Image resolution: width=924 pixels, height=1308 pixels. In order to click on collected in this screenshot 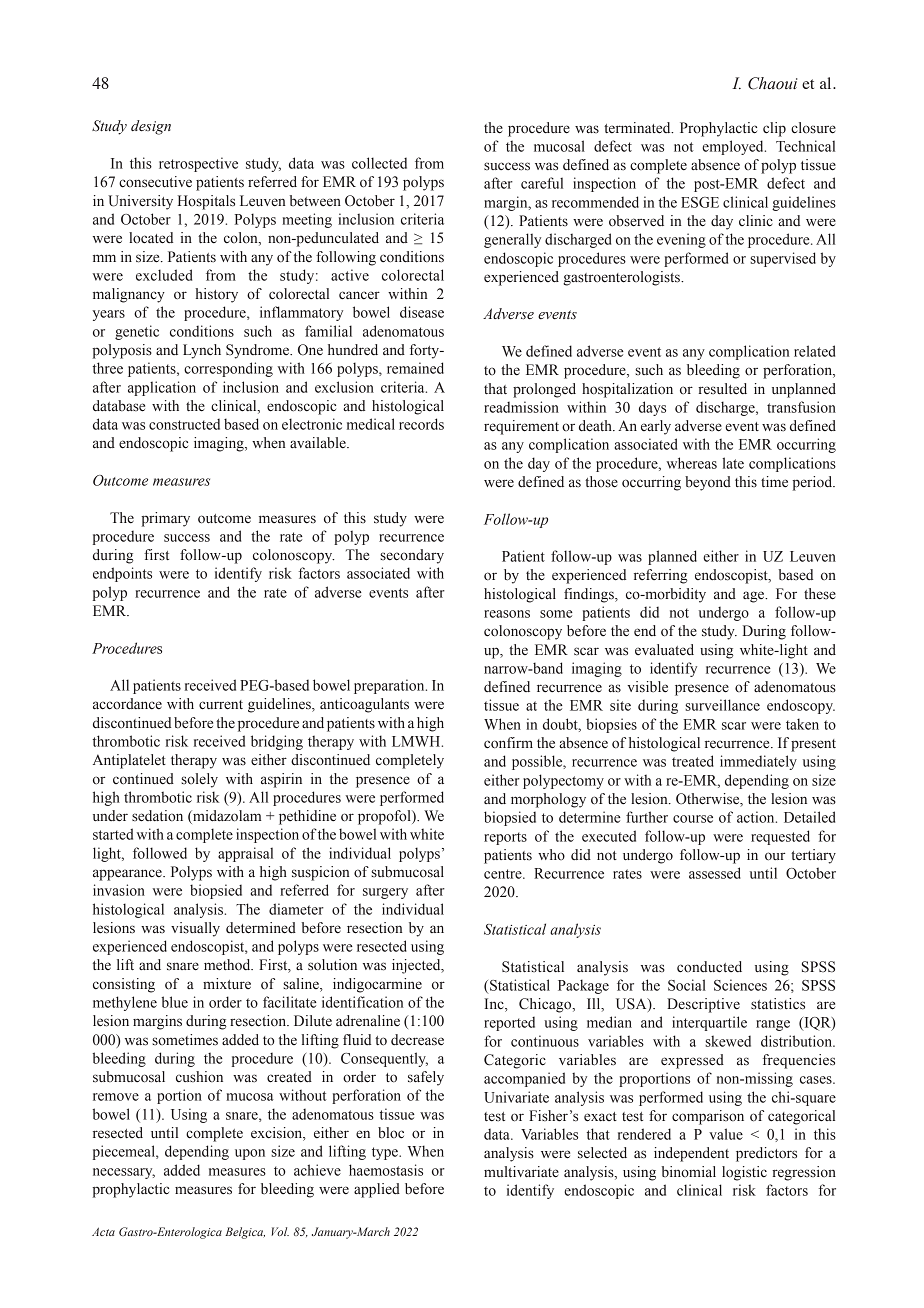, I will do `click(379, 163)`.
